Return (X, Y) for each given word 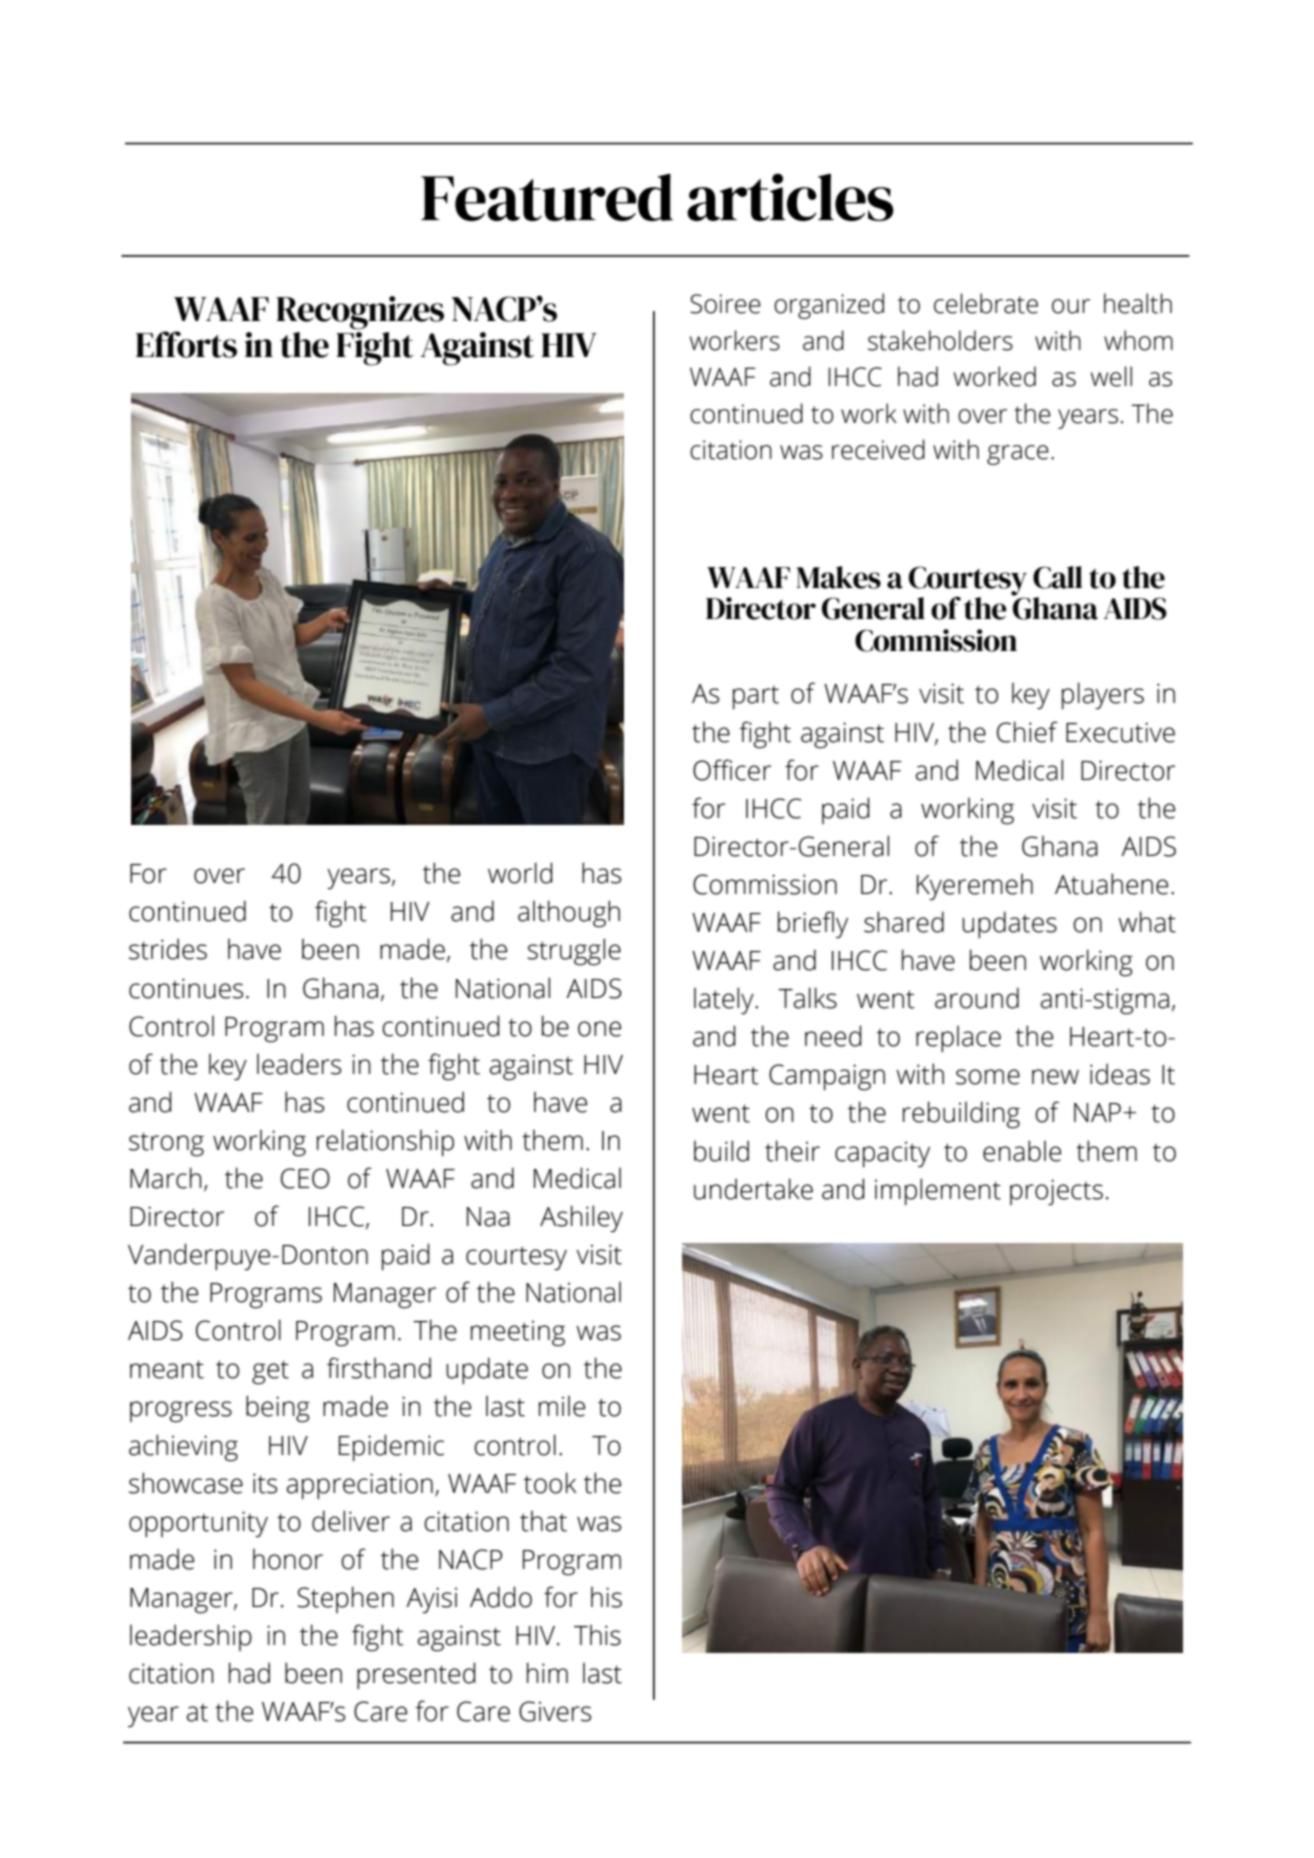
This (597, 1635)
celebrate (986, 303)
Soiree (725, 304)
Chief (1027, 732)
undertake (753, 1189)
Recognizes (360, 313)
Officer (732, 770)
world (520, 873)
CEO (305, 1178)
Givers (555, 1711)
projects (1056, 1192)
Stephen (345, 1599)
